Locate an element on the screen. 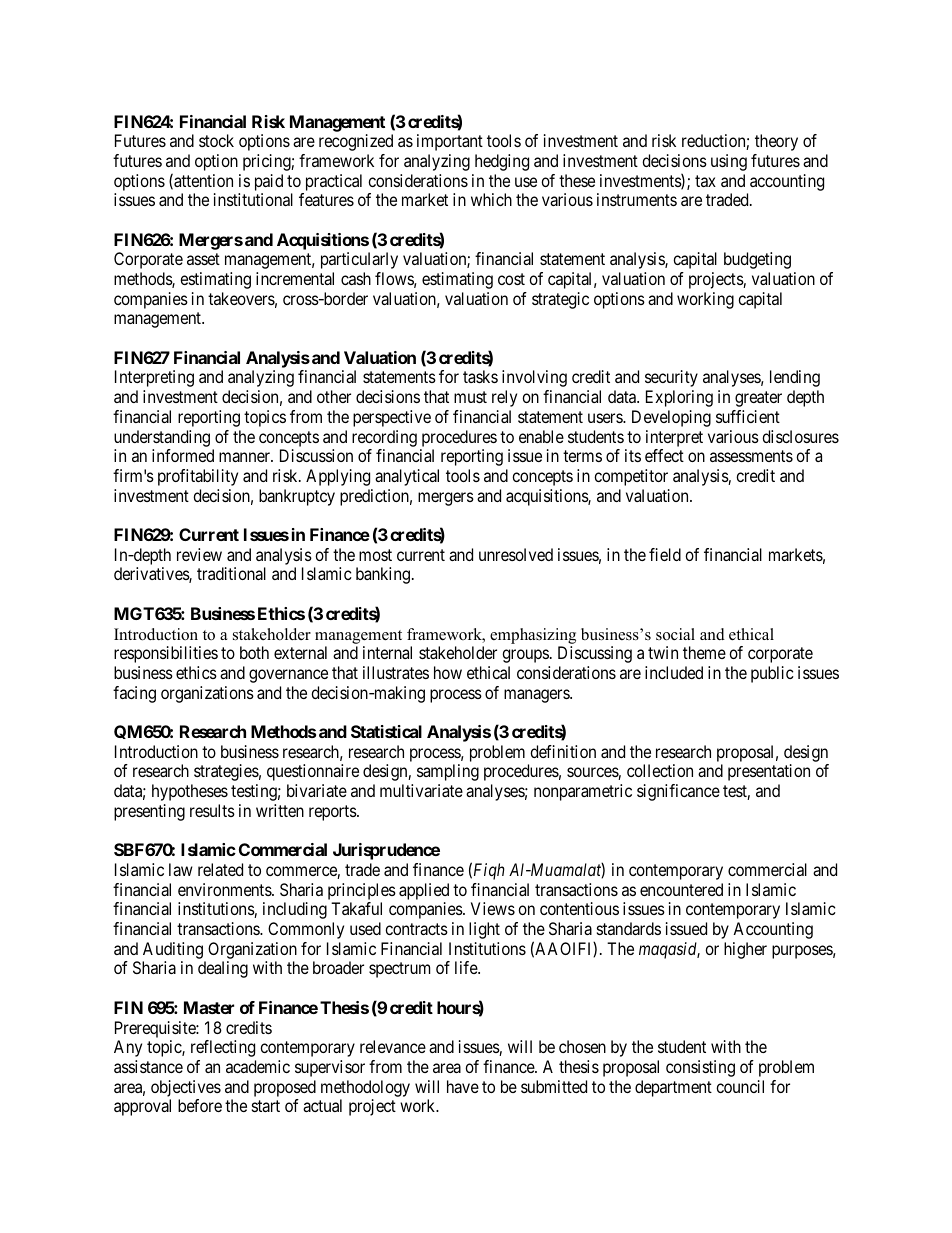 This screenshot has height=1233, width=952. hedging is located at coordinates (502, 162).
